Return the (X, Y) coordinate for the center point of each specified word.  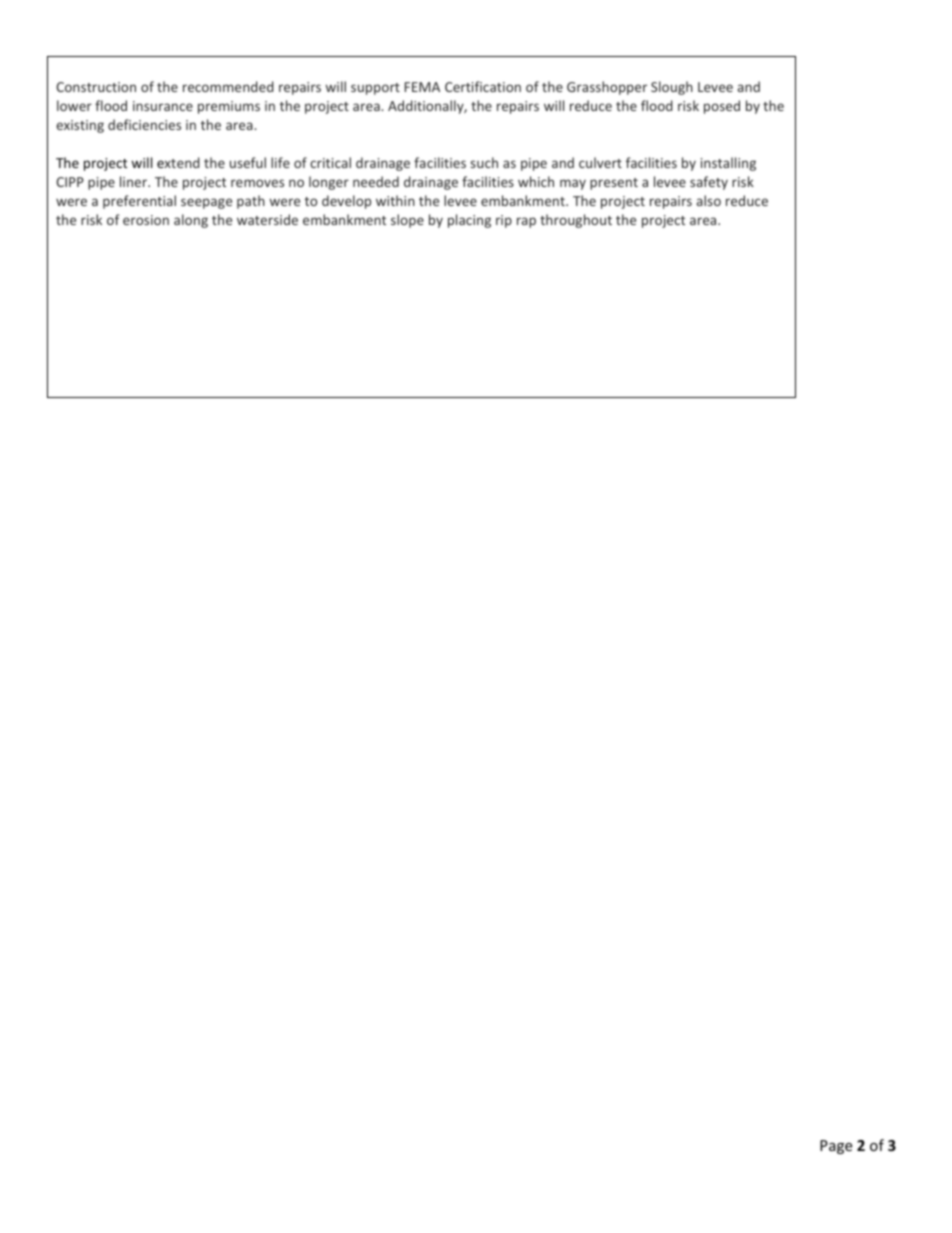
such (484, 162)
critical (330, 162)
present (614, 184)
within (395, 200)
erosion (146, 220)
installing (728, 164)
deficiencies (144, 124)
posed (722, 107)
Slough (672, 88)
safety (709, 183)
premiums (229, 107)
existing (80, 126)
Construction (96, 87)
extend (178, 162)
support (375, 89)
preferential (139, 202)
